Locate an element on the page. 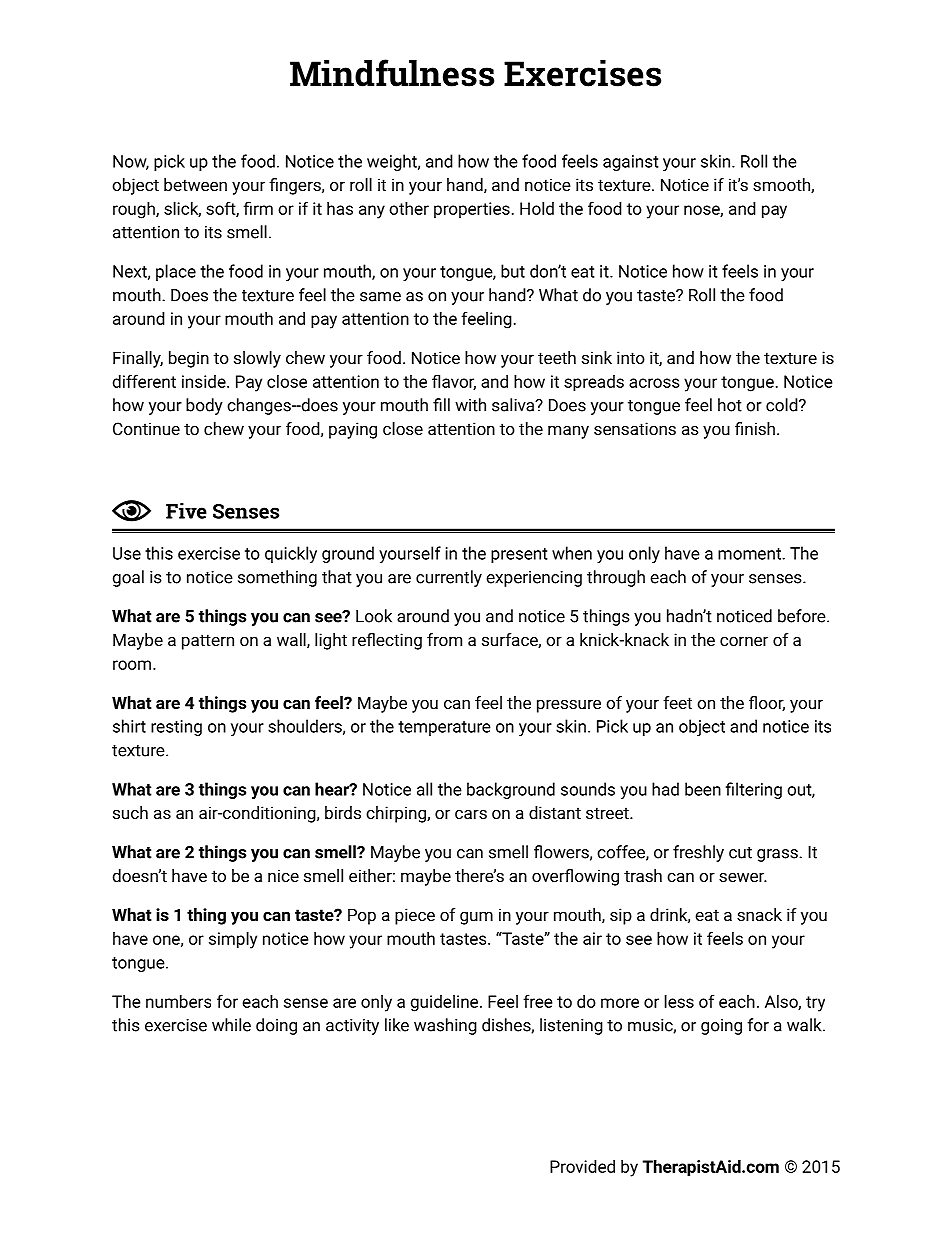 The image size is (952, 1233). filtering is located at coordinates (754, 790).
